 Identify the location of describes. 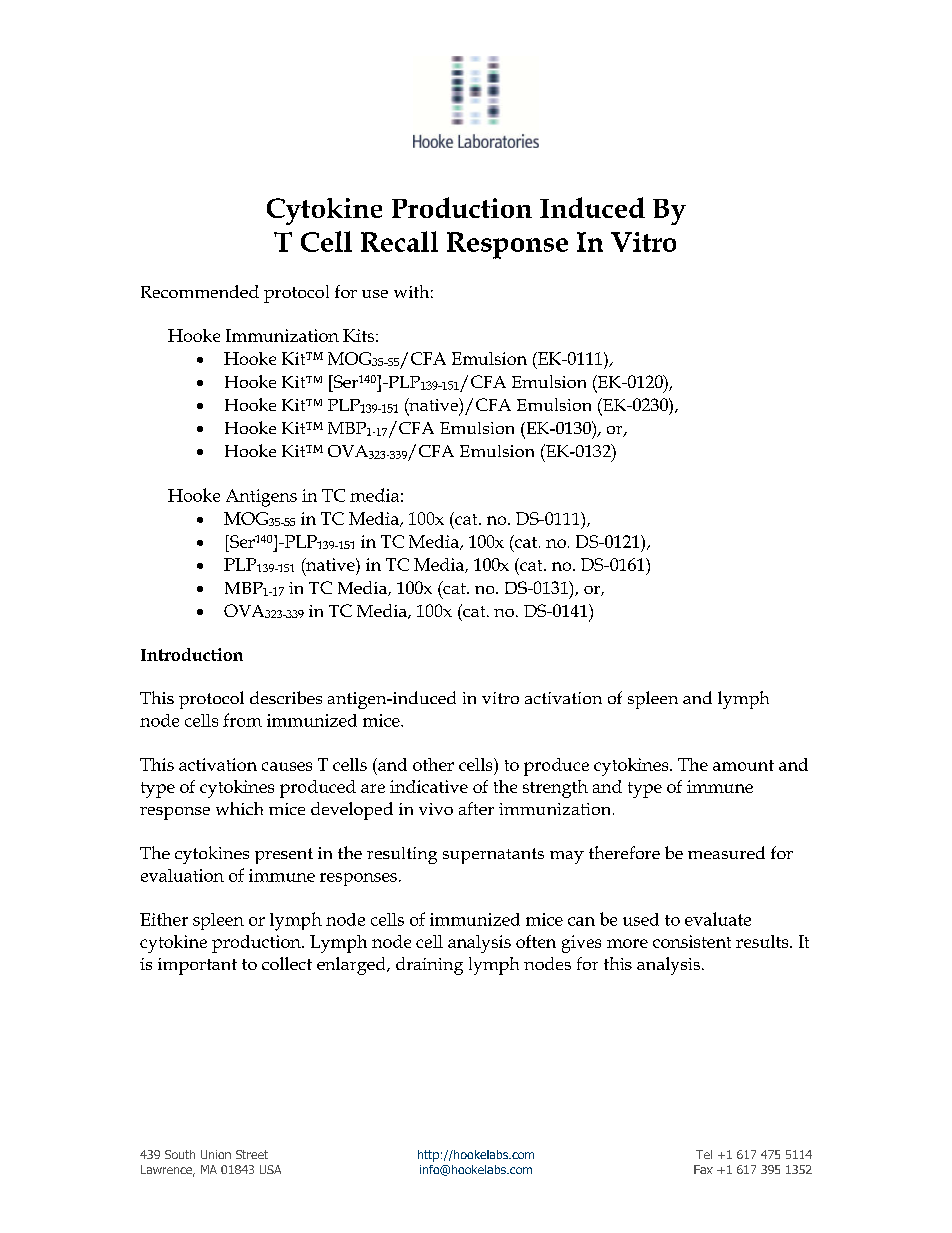
(286, 697).
